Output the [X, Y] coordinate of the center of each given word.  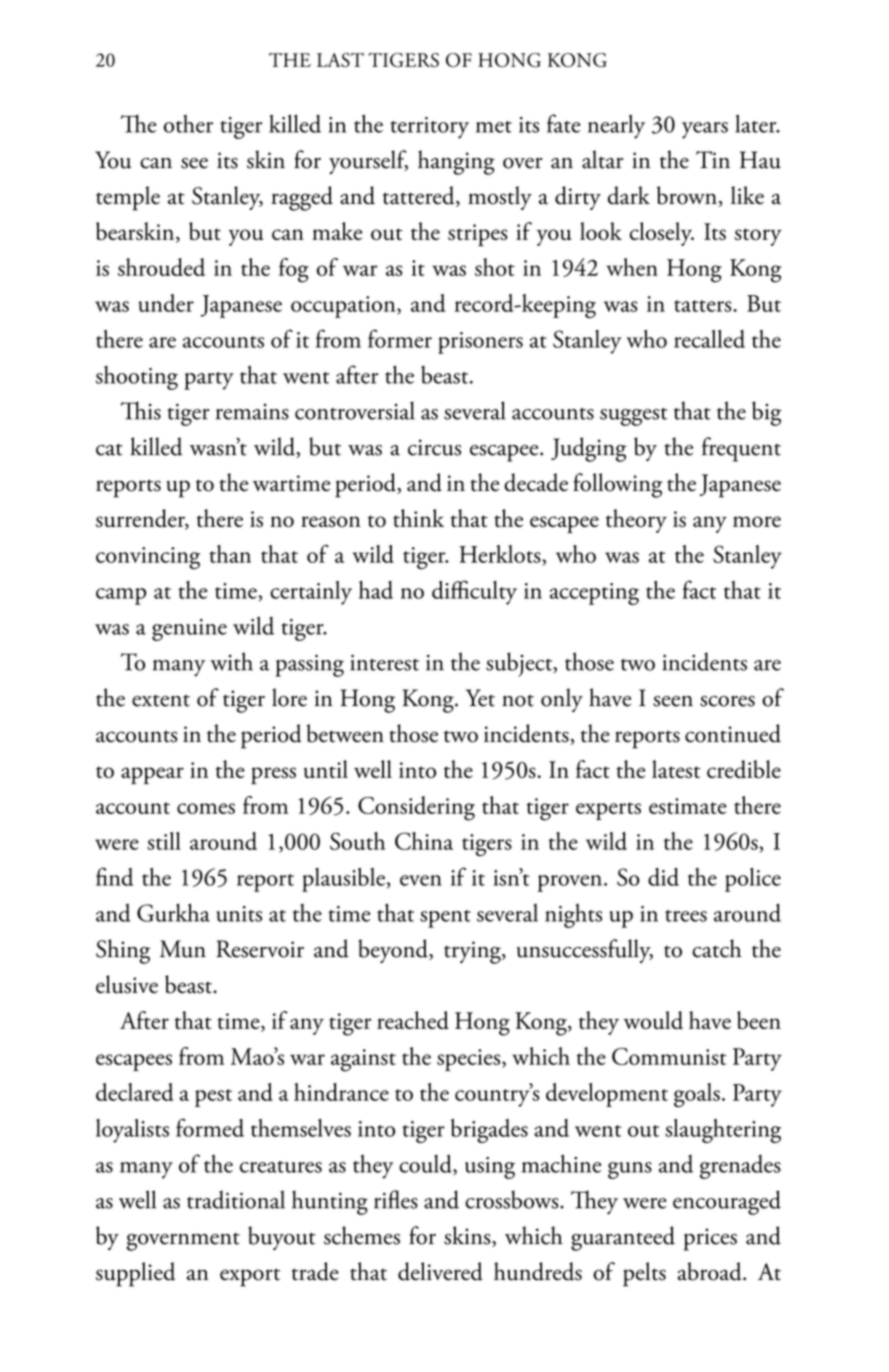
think [418, 518]
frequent [741, 449]
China [424, 841]
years [705, 130]
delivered [440, 1271]
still [164, 841]
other [188, 124]
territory [429, 128]
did [663, 877]
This [141, 410]
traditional [236, 1199]
